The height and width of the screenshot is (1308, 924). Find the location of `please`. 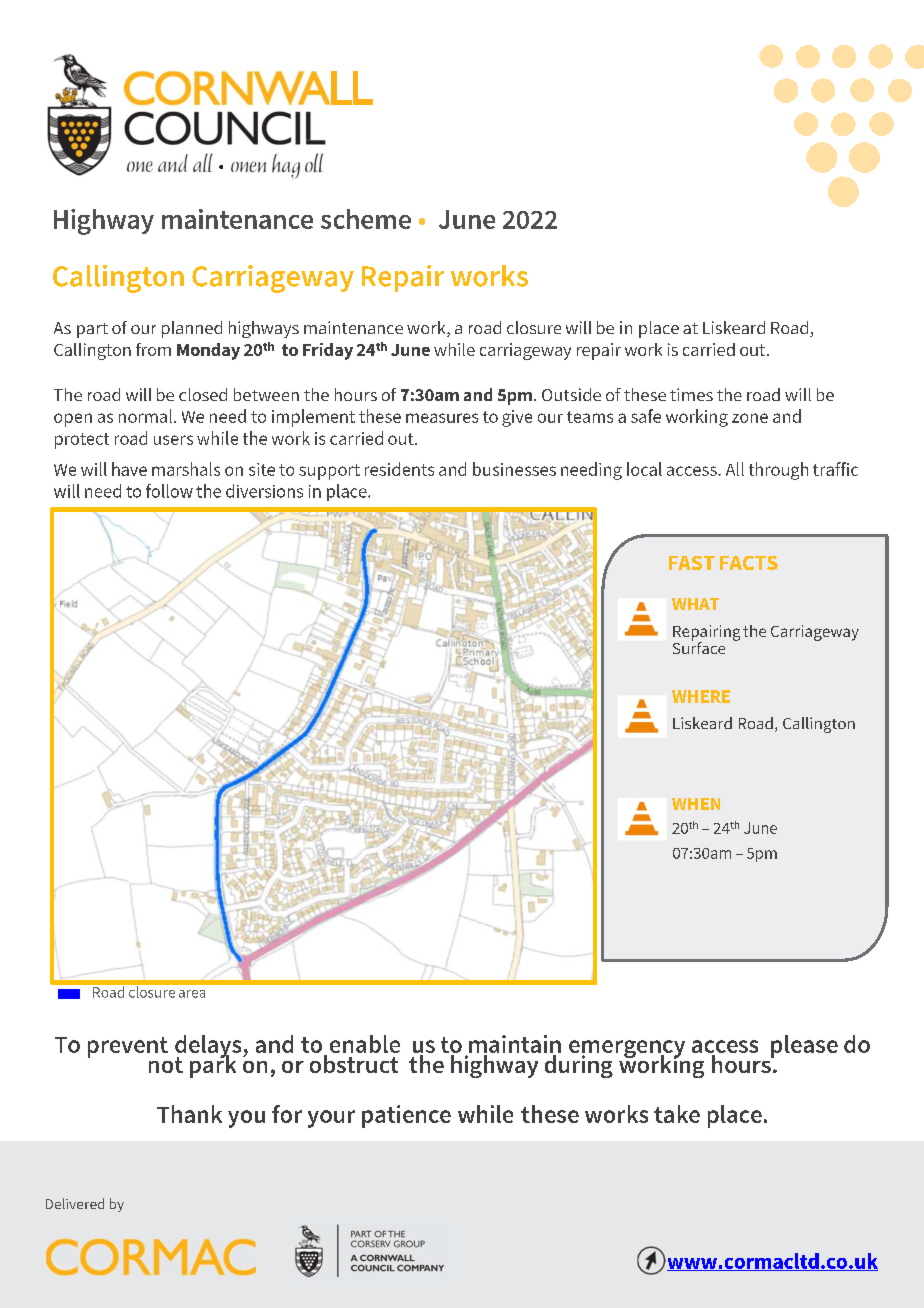

please is located at coordinates (804, 1046).
